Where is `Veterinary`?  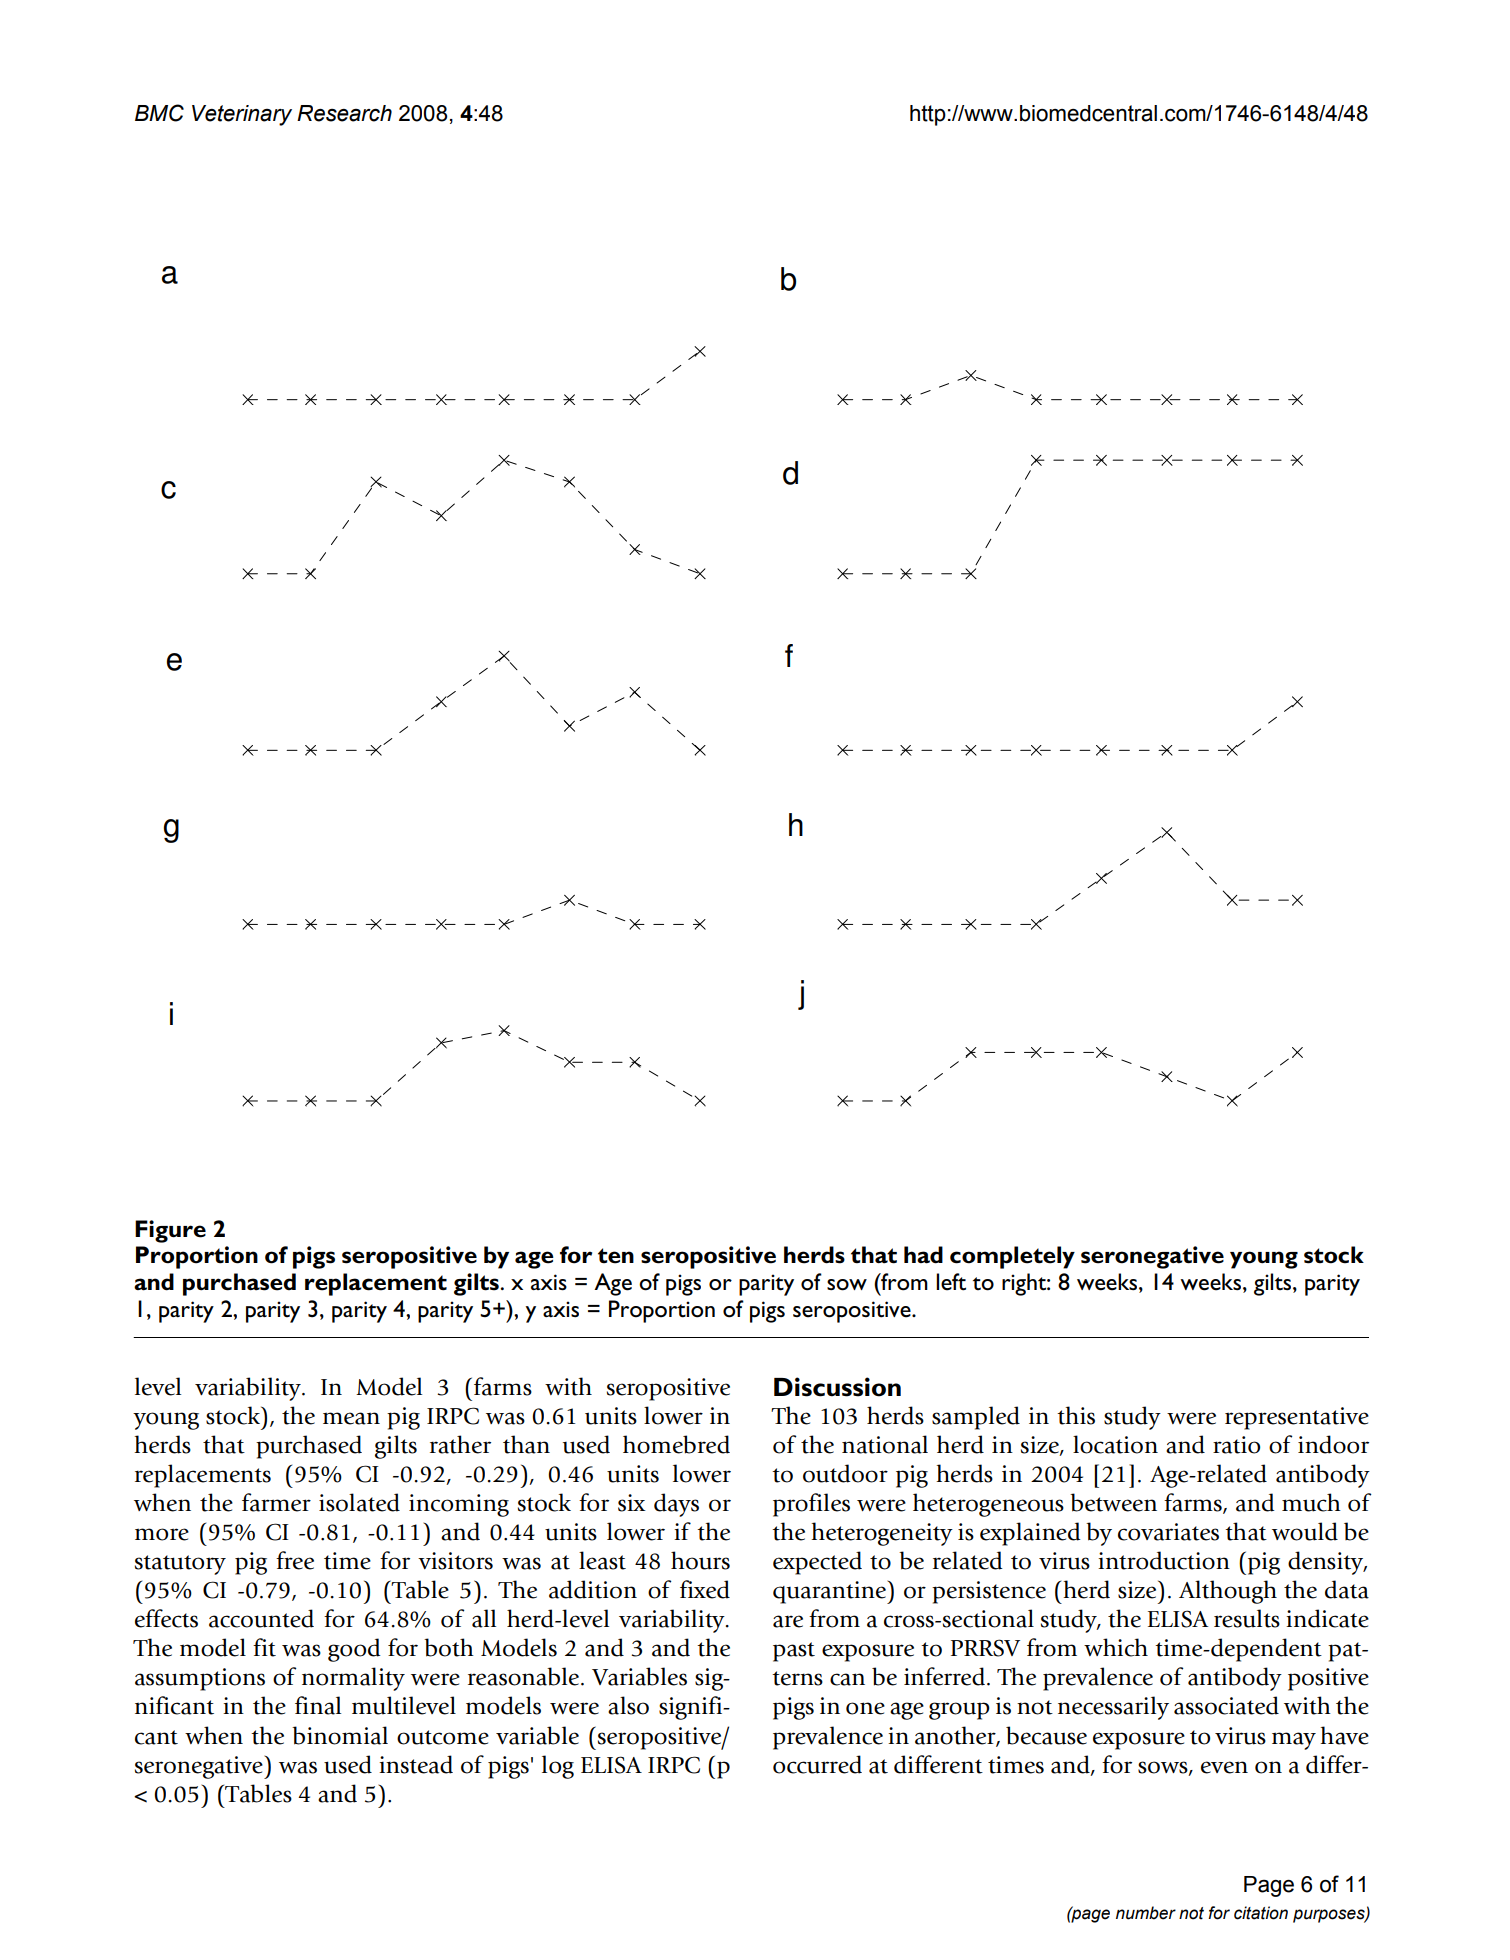 Veterinary is located at coordinates (242, 115).
